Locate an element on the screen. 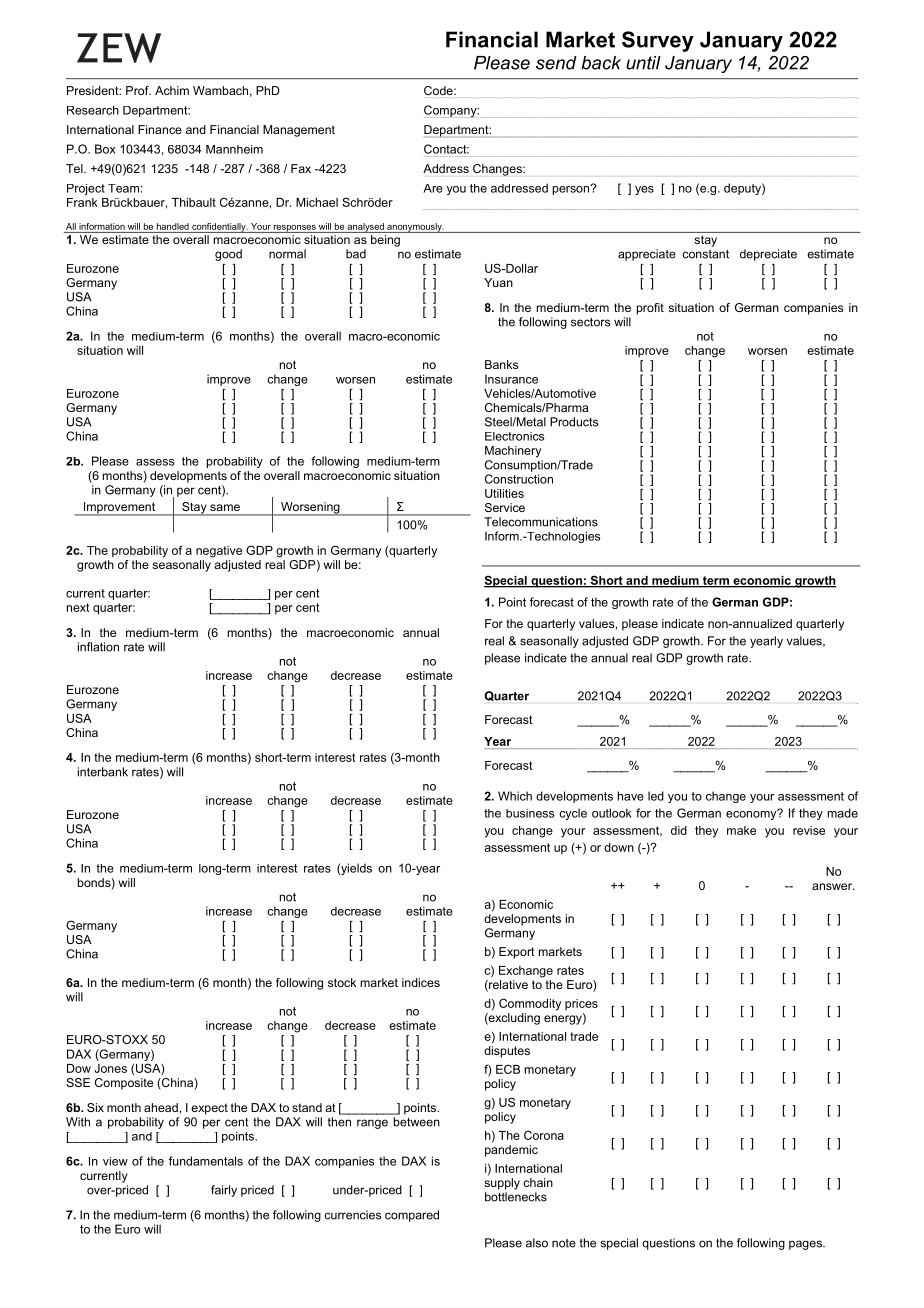 This screenshot has height=1308, width=924. Finance is located at coordinates (160, 129).
